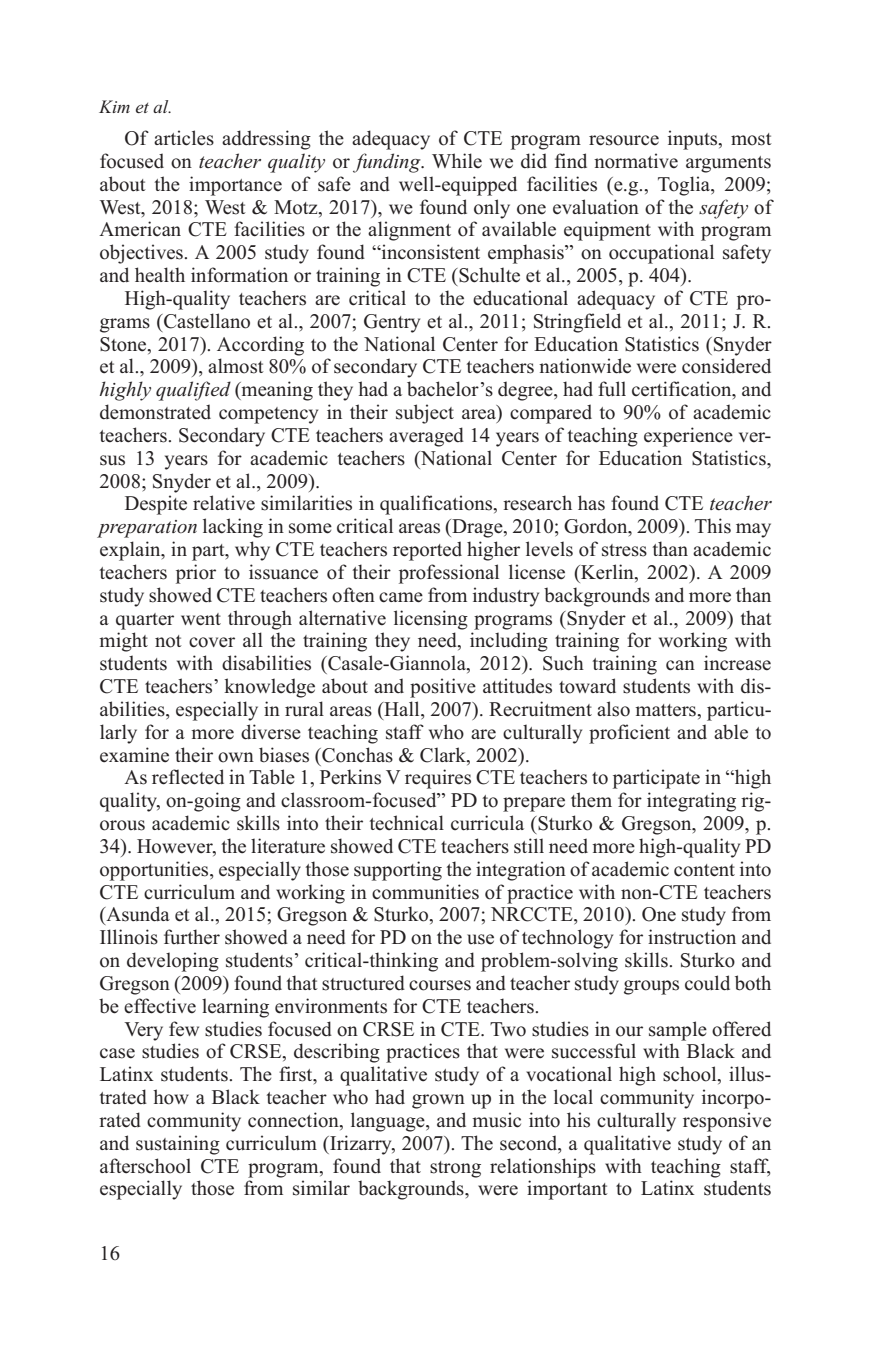  What do you see at coordinates (457, 161) in the image?
I see `While` at bounding box center [457, 161].
